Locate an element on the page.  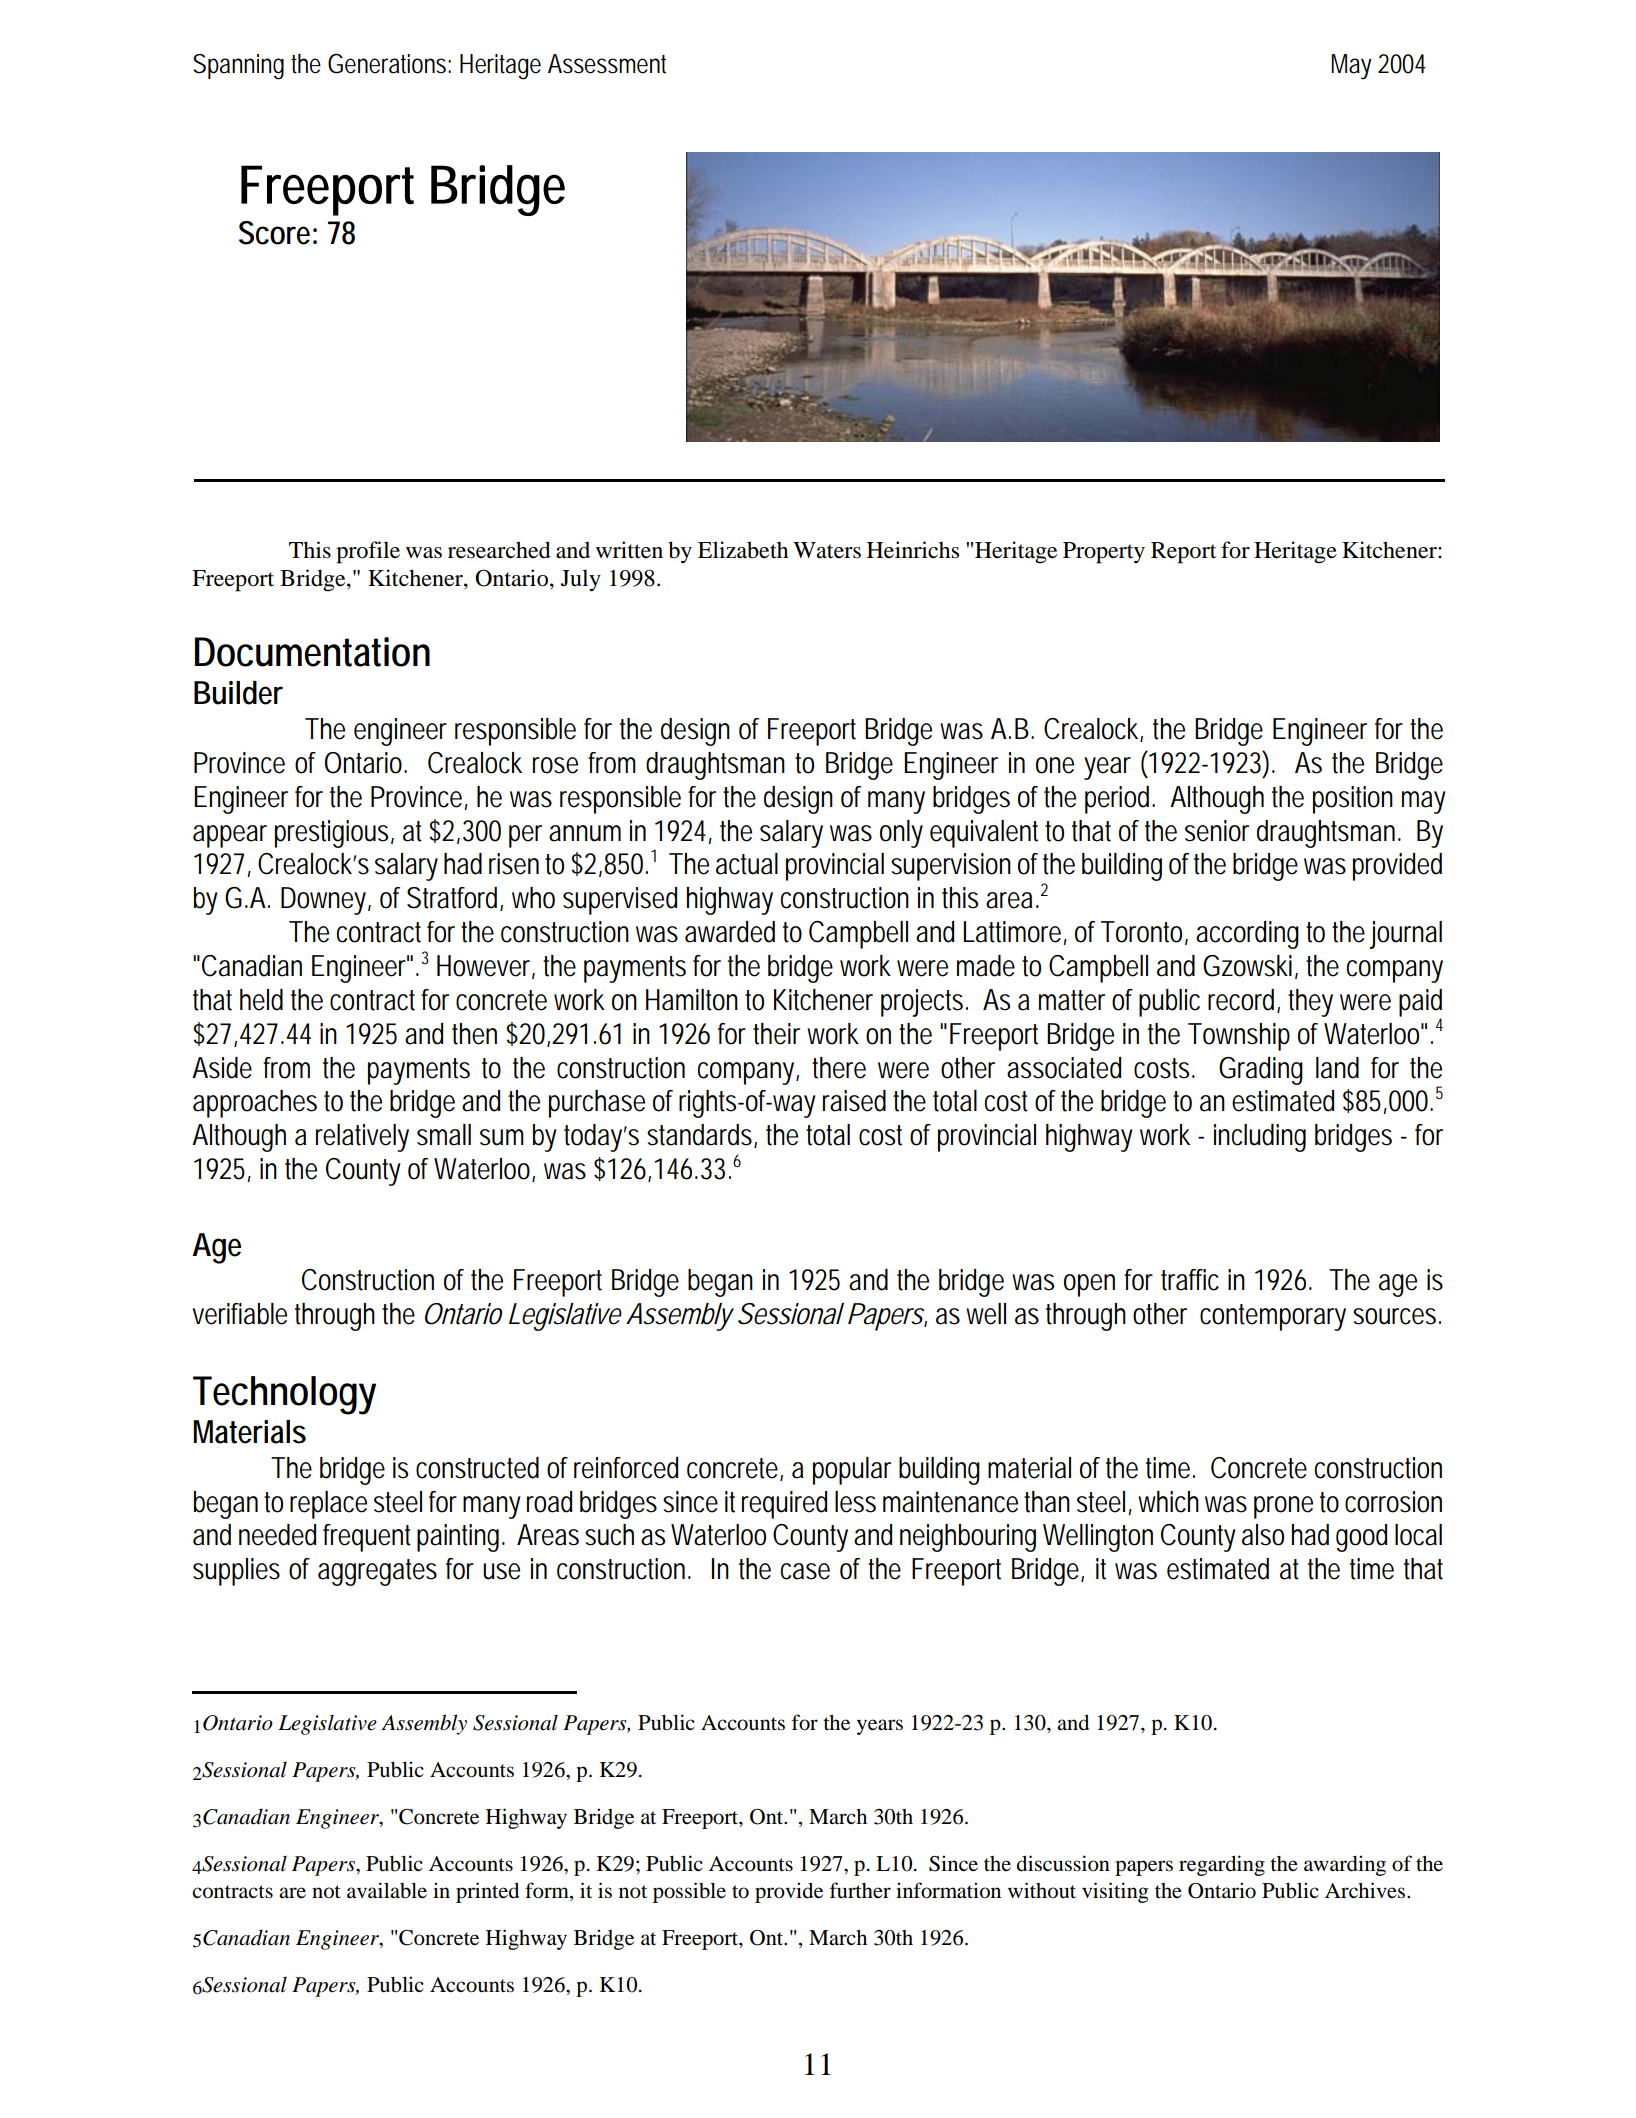
raised is located at coordinates (854, 1101).
